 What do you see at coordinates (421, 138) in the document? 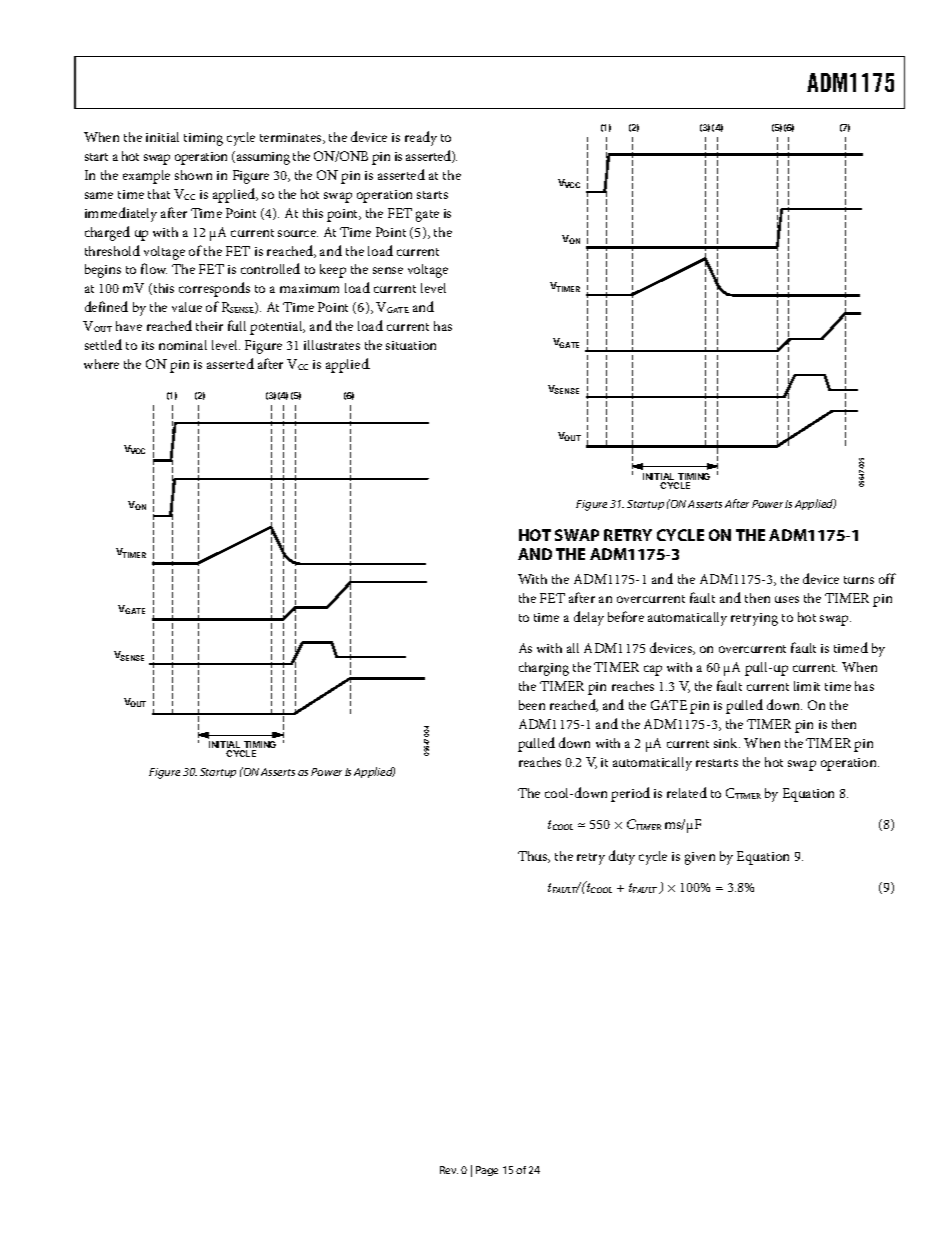
I see `ready` at bounding box center [421, 138].
